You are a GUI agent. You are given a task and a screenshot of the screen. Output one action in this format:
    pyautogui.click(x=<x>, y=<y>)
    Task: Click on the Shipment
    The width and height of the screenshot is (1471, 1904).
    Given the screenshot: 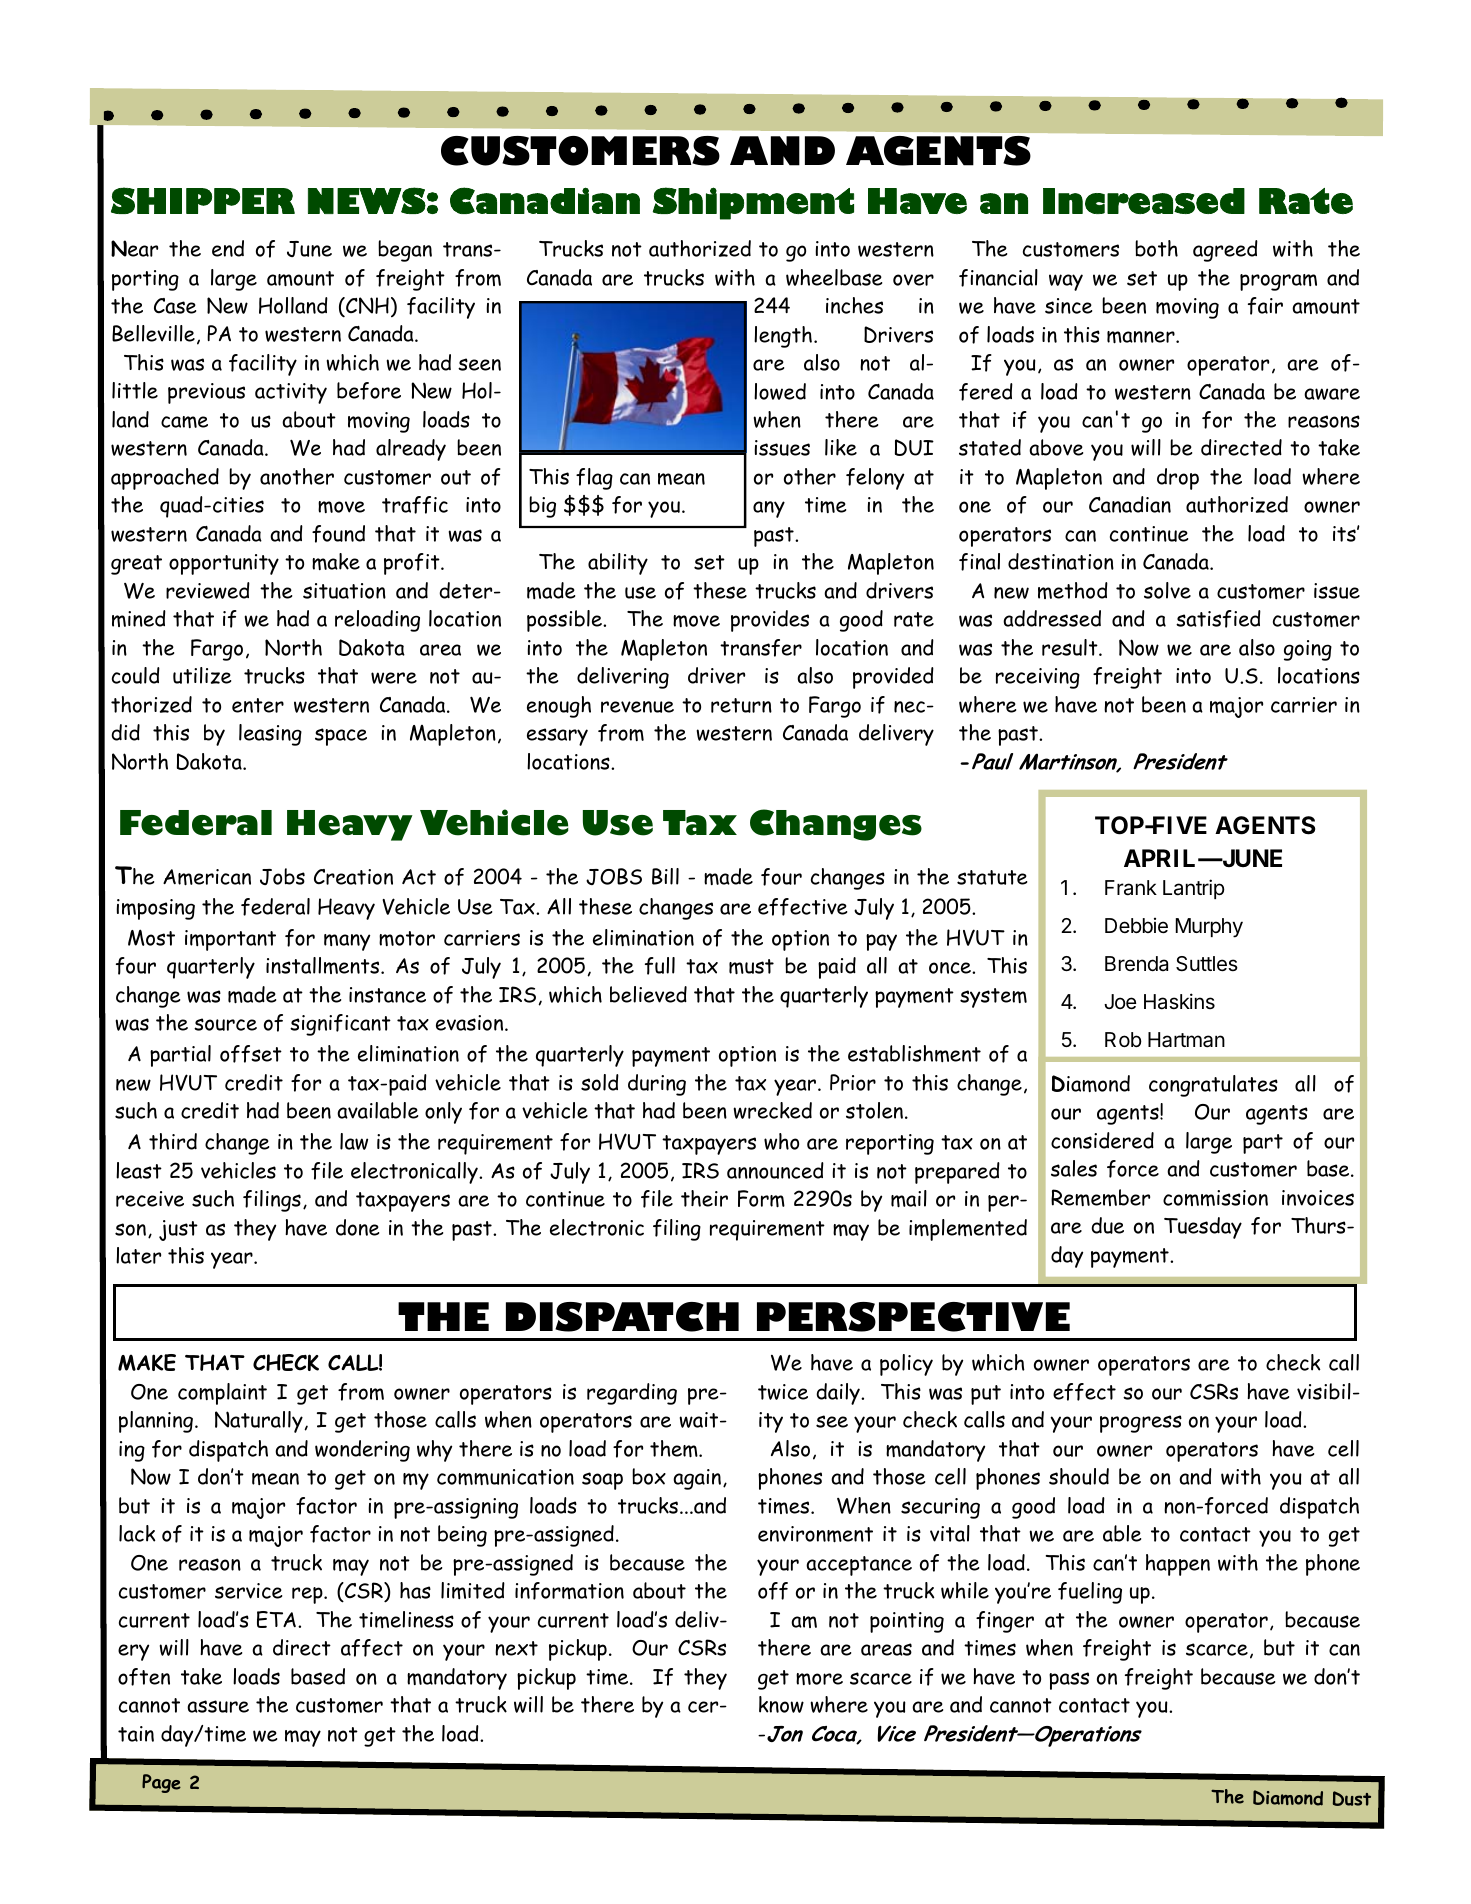 What is the action you would take?
    pyautogui.click(x=753, y=203)
